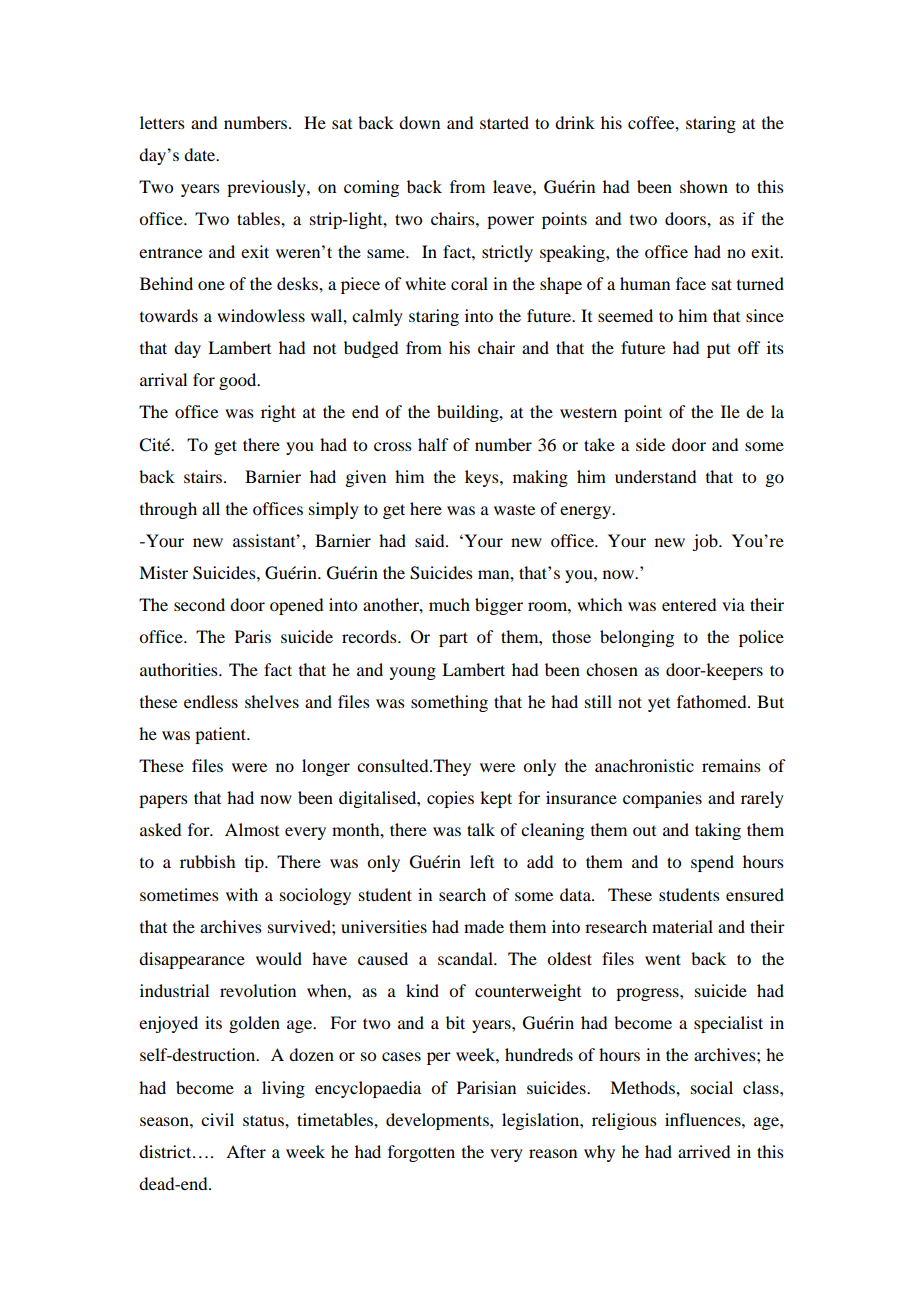  I want to click on civil, so click(217, 1119).
